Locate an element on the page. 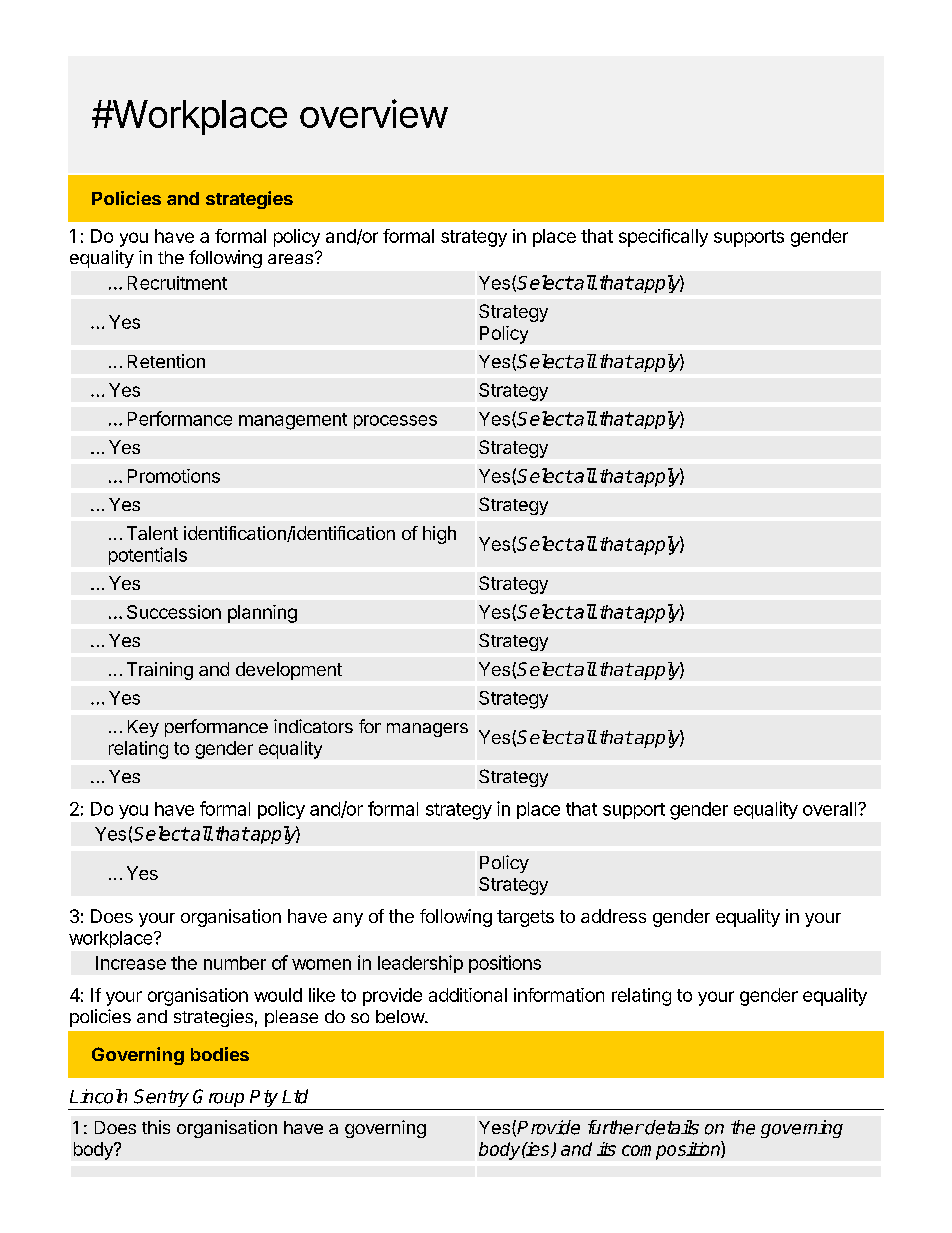 This image has width=952, height=1233. overall is located at coordinates (831, 809).
